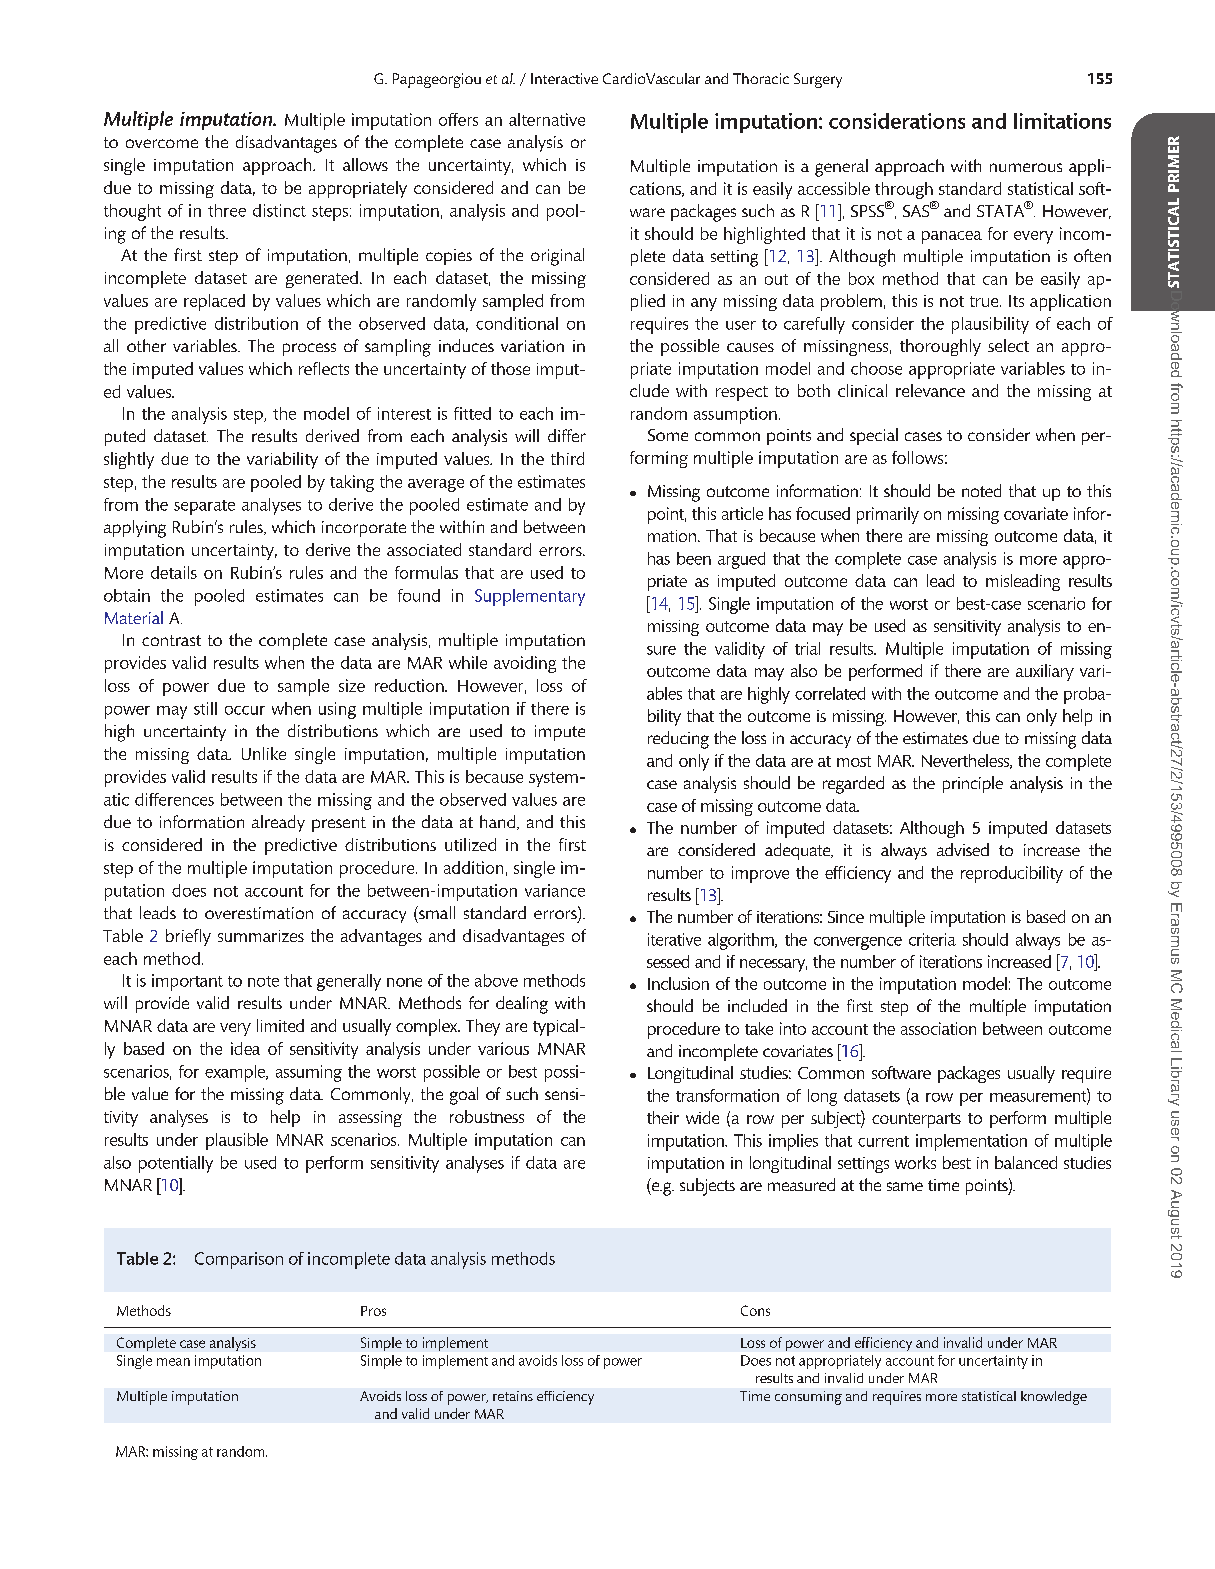 The image size is (1215, 1569). I want to click on mean, so click(173, 1362).
